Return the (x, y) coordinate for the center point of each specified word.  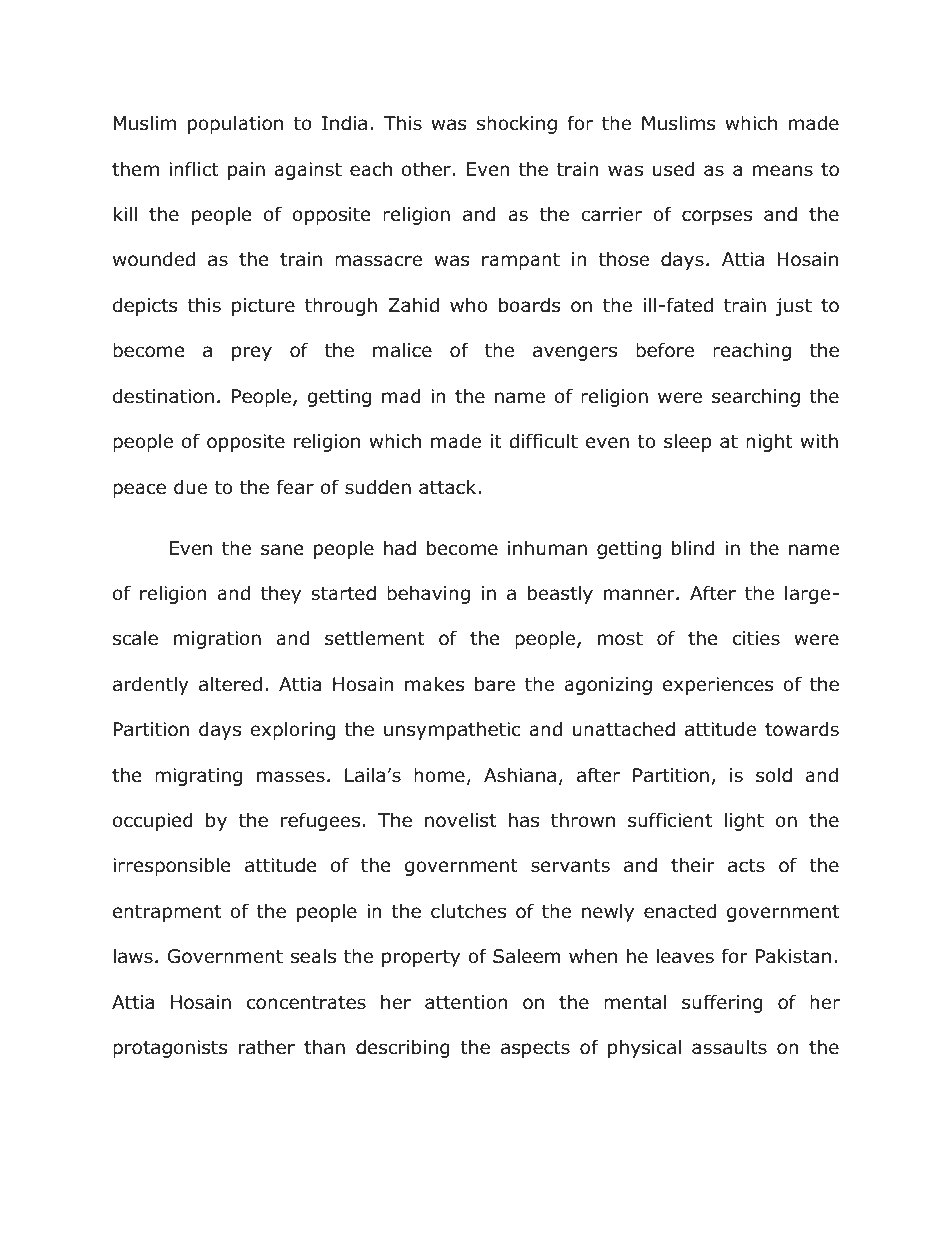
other (427, 169)
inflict (194, 169)
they (281, 594)
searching (756, 397)
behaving (428, 594)
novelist (460, 820)
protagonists (170, 1049)
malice (402, 350)
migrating (198, 777)
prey (252, 353)
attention (466, 1002)
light (744, 821)
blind (693, 548)
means (783, 171)
